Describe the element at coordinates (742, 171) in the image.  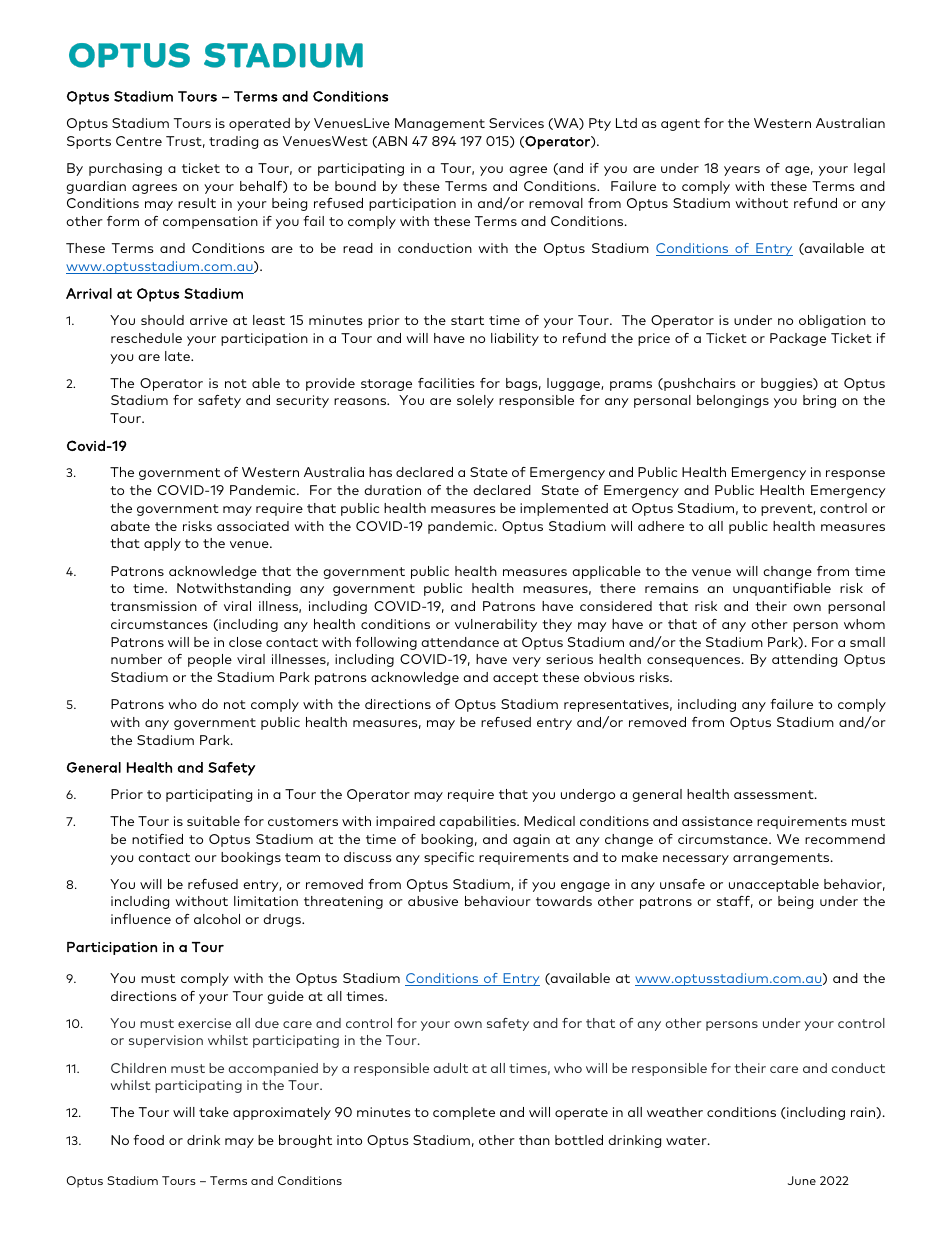
I see `years` at that location.
